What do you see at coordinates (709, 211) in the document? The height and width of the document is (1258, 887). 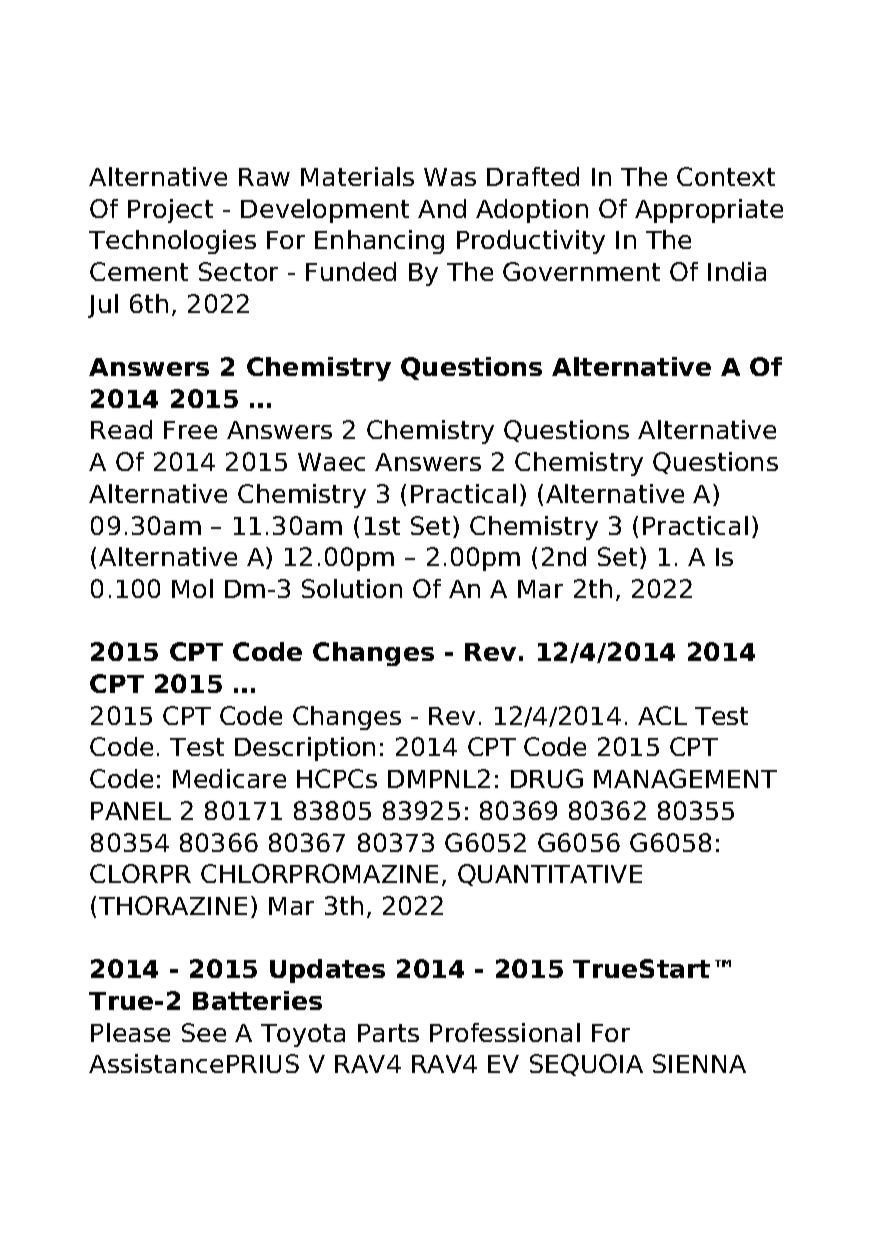 I see `Appropriate` at bounding box center [709, 211].
